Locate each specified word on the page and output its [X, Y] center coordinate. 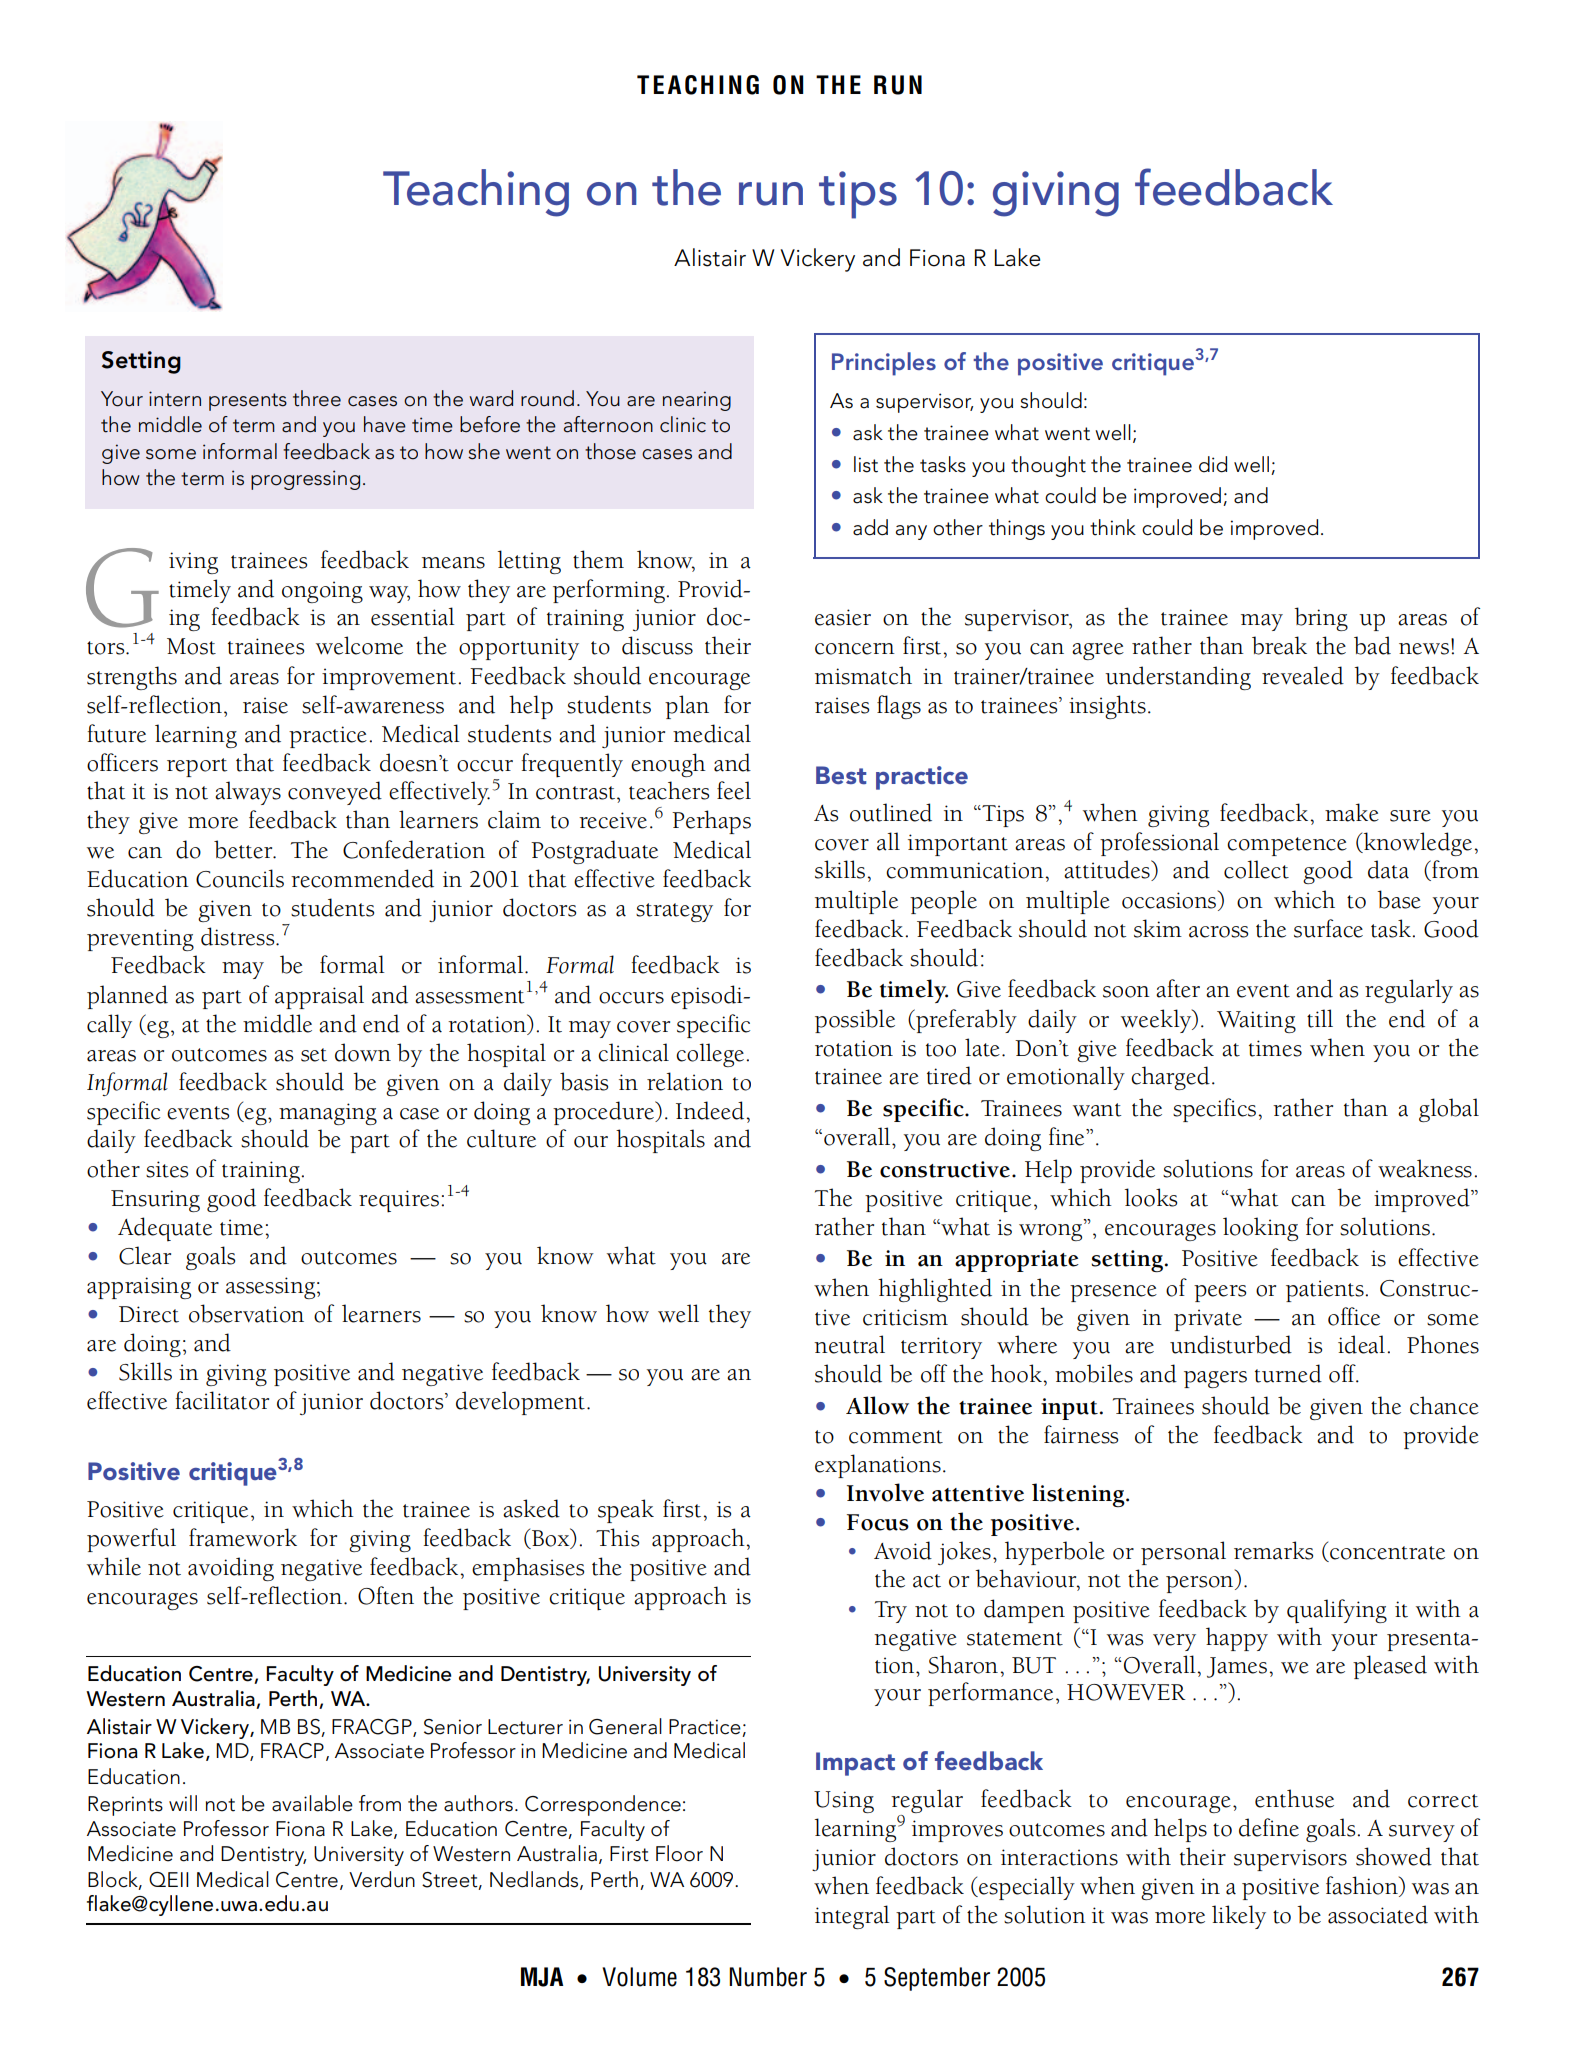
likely [1239, 1917]
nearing [697, 401]
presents [248, 402]
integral [852, 1917]
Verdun [382, 1879]
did [1213, 464]
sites [167, 1169]
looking [1260, 1229]
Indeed [711, 1110]
